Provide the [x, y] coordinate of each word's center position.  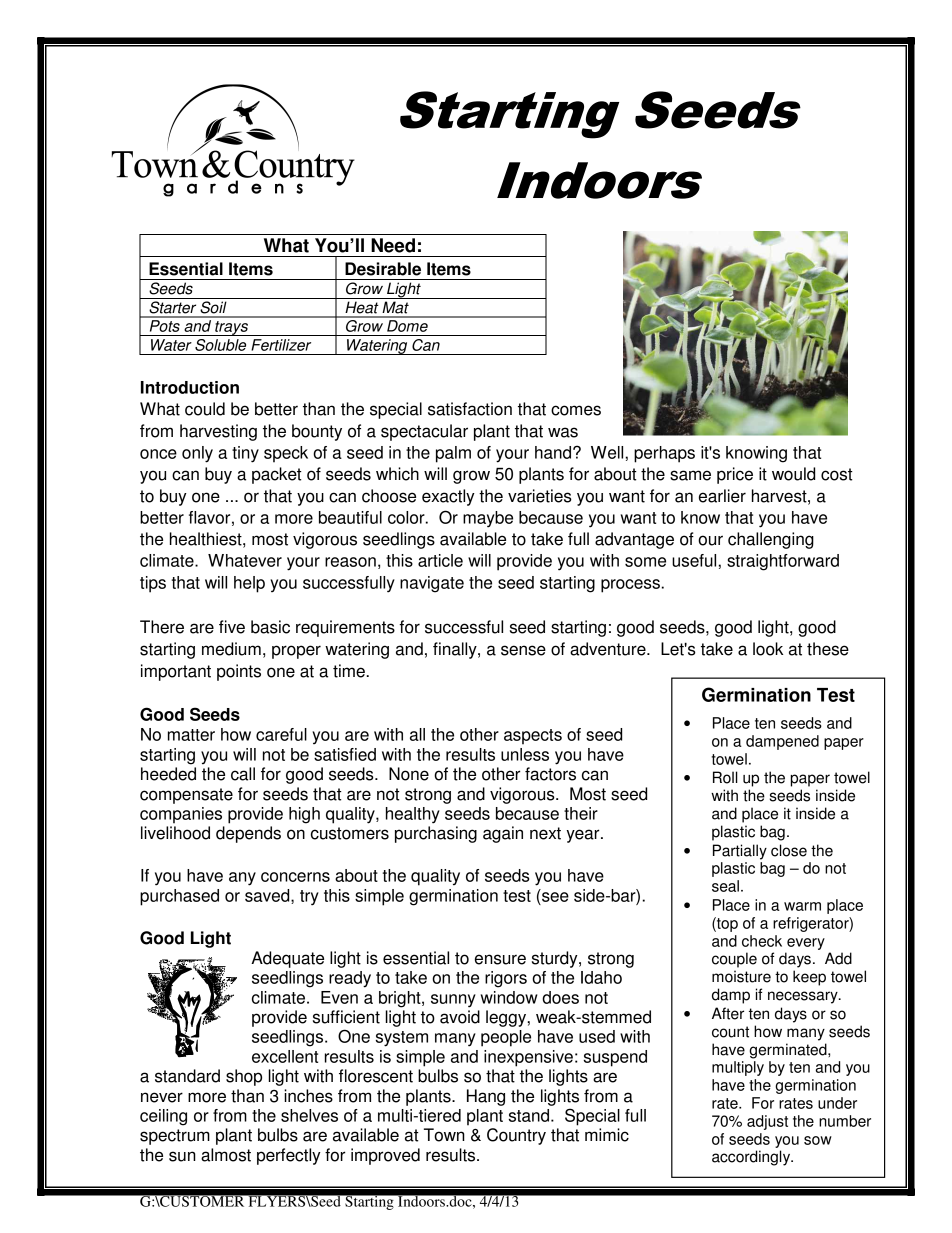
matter [191, 735]
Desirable [383, 269]
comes [576, 410]
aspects [533, 737]
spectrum [175, 1137]
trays [231, 328]
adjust [767, 1122]
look [768, 649]
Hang [486, 1097]
